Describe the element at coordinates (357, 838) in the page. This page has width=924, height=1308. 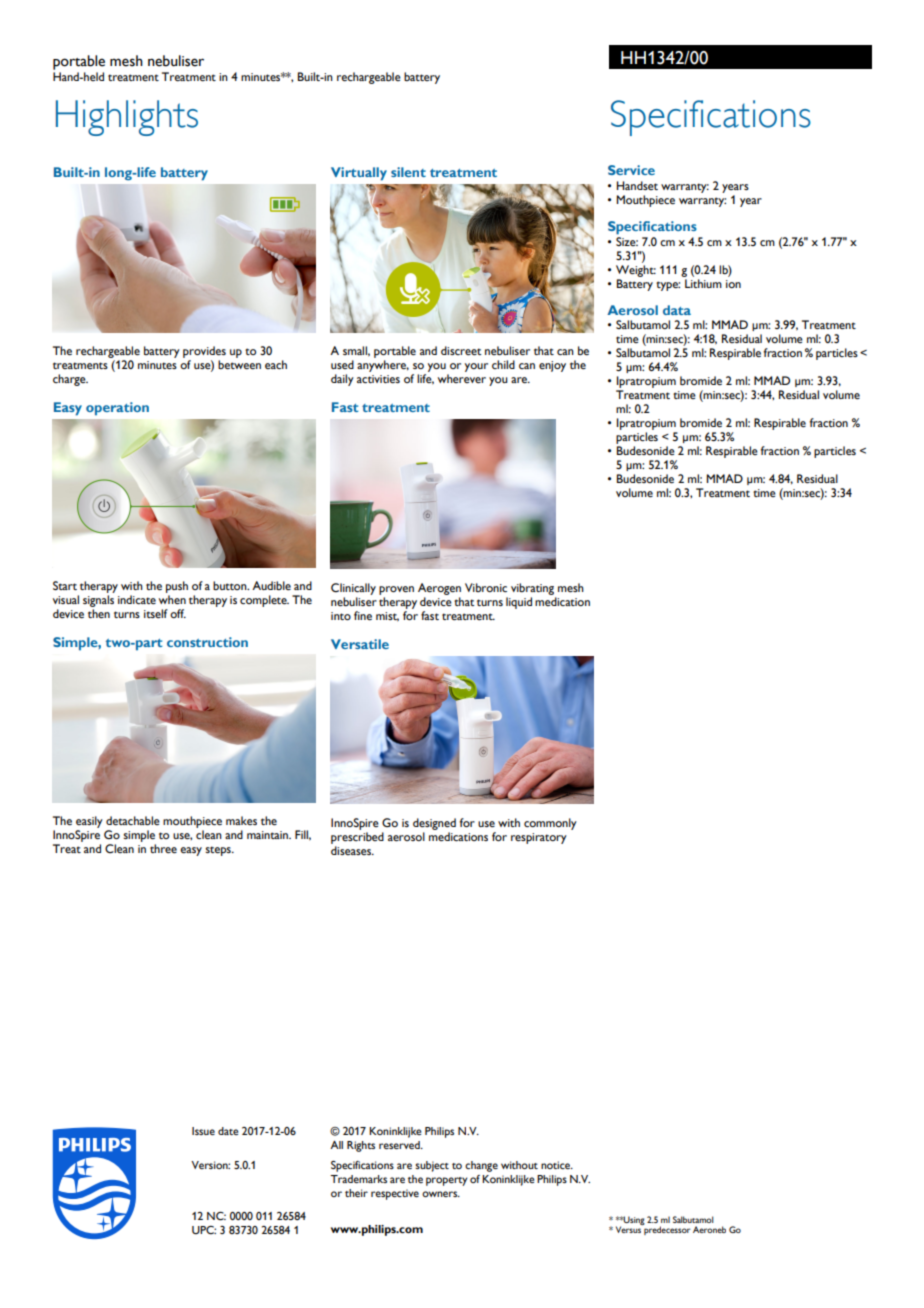
I see `prescribed` at that location.
